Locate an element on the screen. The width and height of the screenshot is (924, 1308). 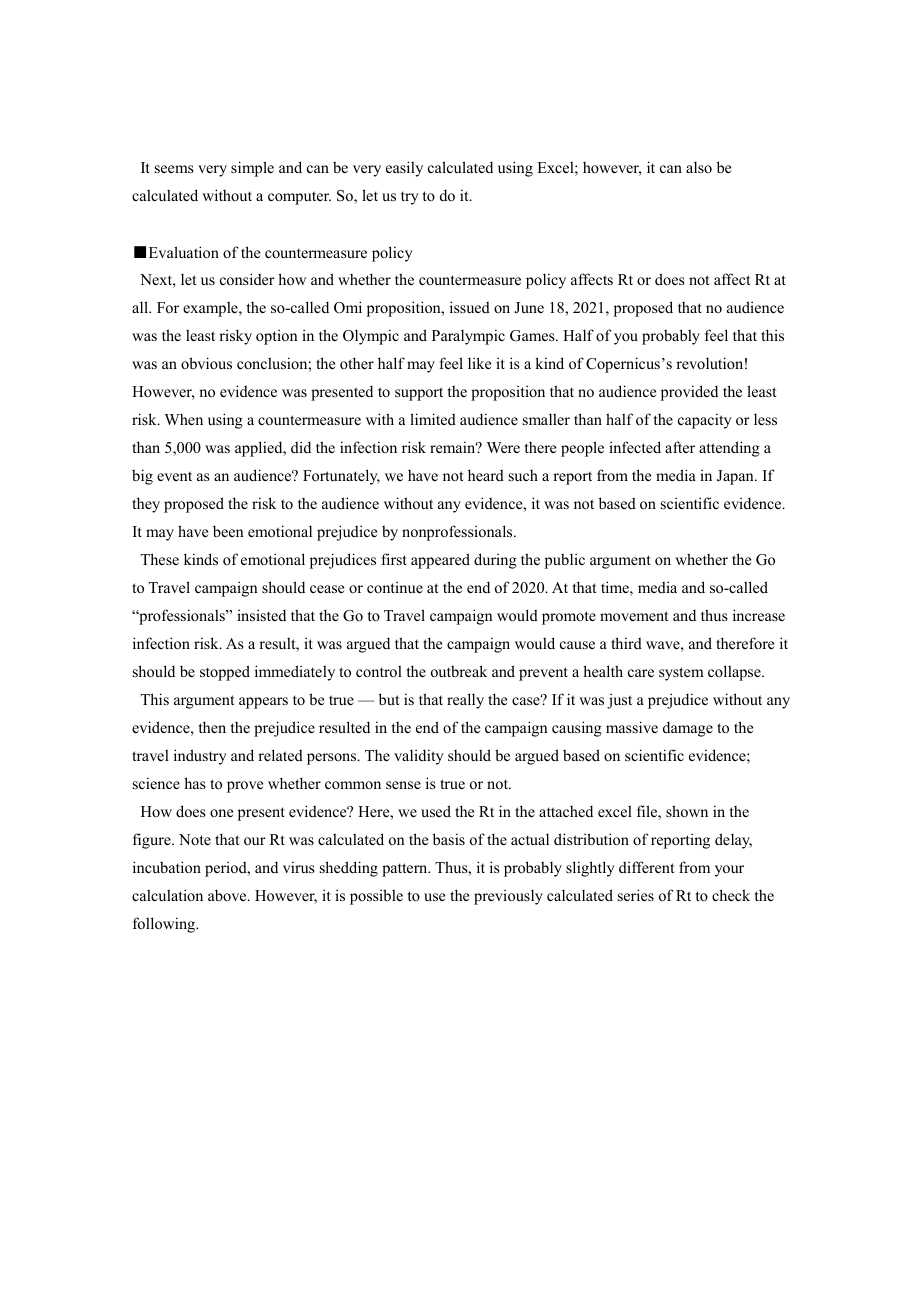
Japan is located at coordinates (736, 477).
